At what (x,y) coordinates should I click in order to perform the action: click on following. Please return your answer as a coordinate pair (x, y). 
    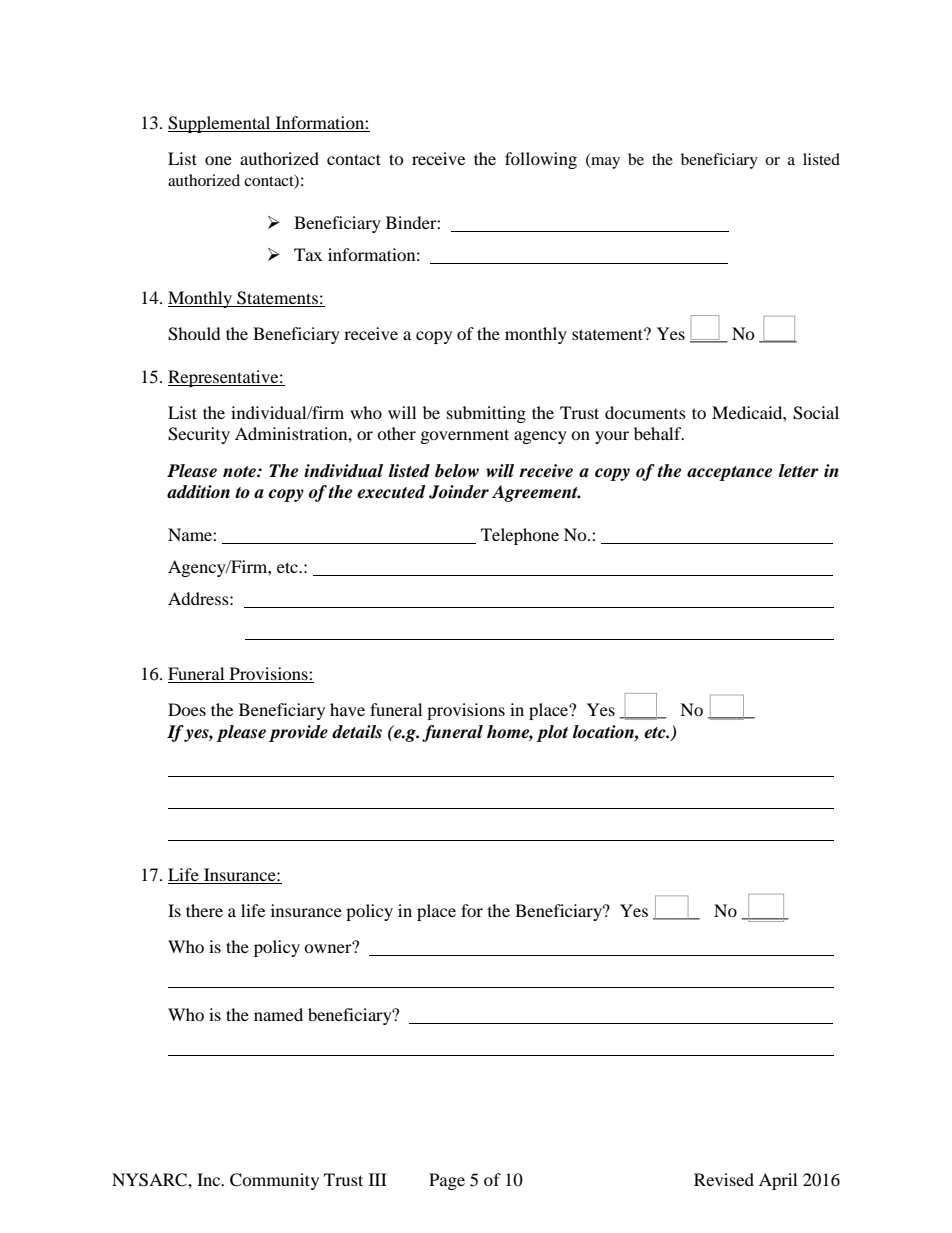
    Looking at the image, I should click on (541, 160).
